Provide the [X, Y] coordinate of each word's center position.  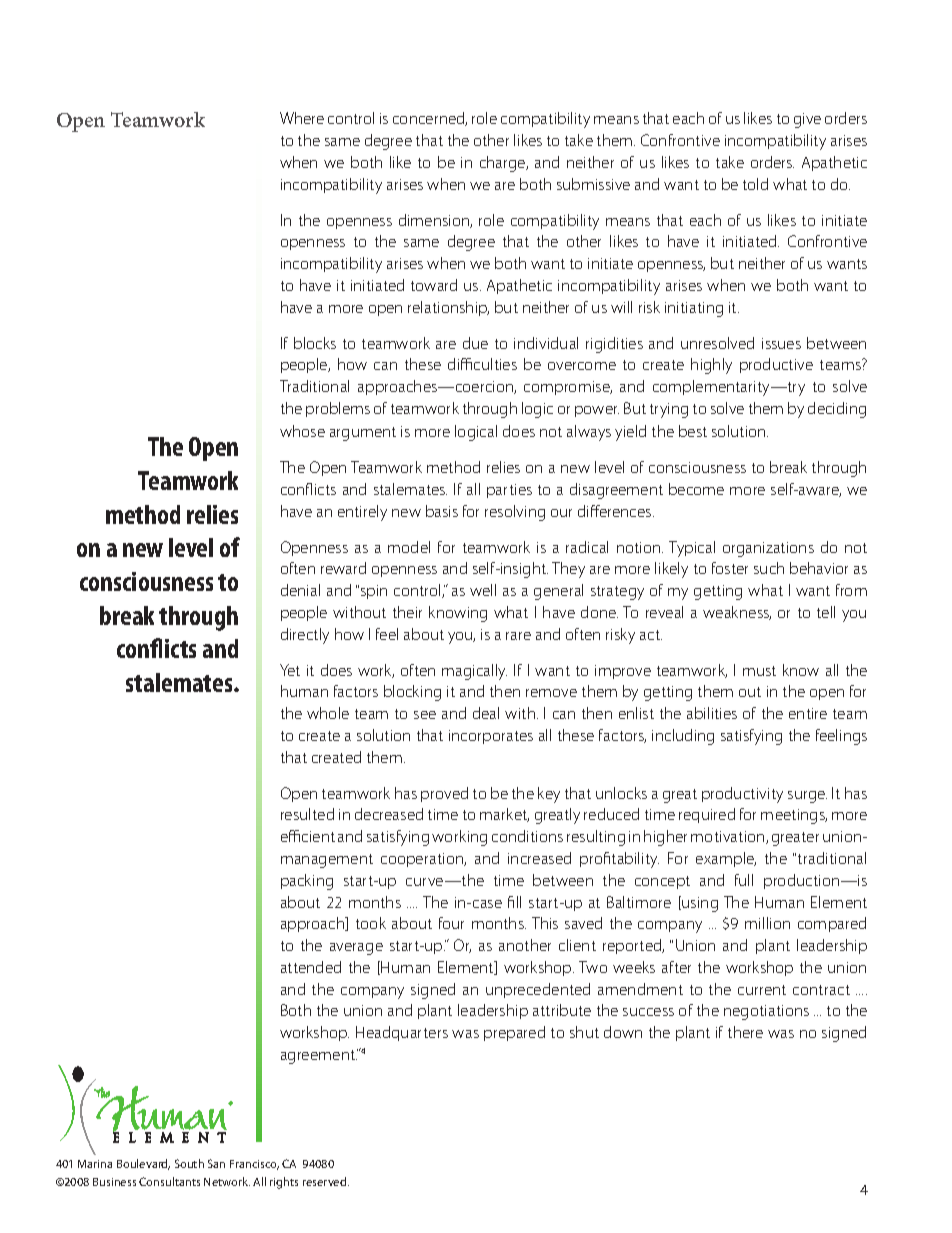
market [504, 815]
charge [504, 164]
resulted [307, 814]
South [189, 1163]
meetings [794, 816]
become [696, 489]
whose [302, 431]
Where [302, 118]
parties [509, 491]
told [755, 184]
